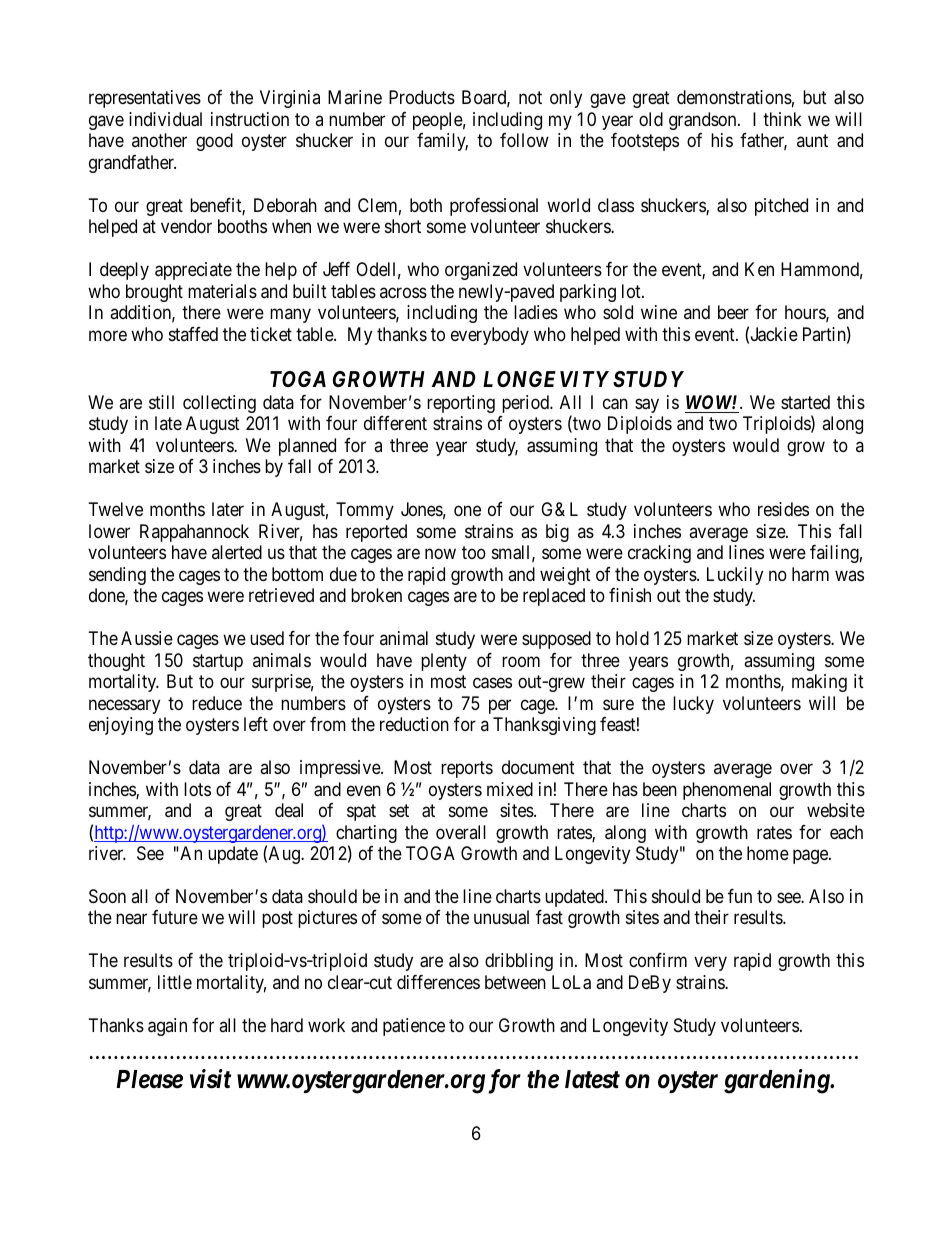 This screenshot has height=1233, width=952. What do you see at coordinates (474, 552) in the screenshot?
I see `too` at bounding box center [474, 552].
